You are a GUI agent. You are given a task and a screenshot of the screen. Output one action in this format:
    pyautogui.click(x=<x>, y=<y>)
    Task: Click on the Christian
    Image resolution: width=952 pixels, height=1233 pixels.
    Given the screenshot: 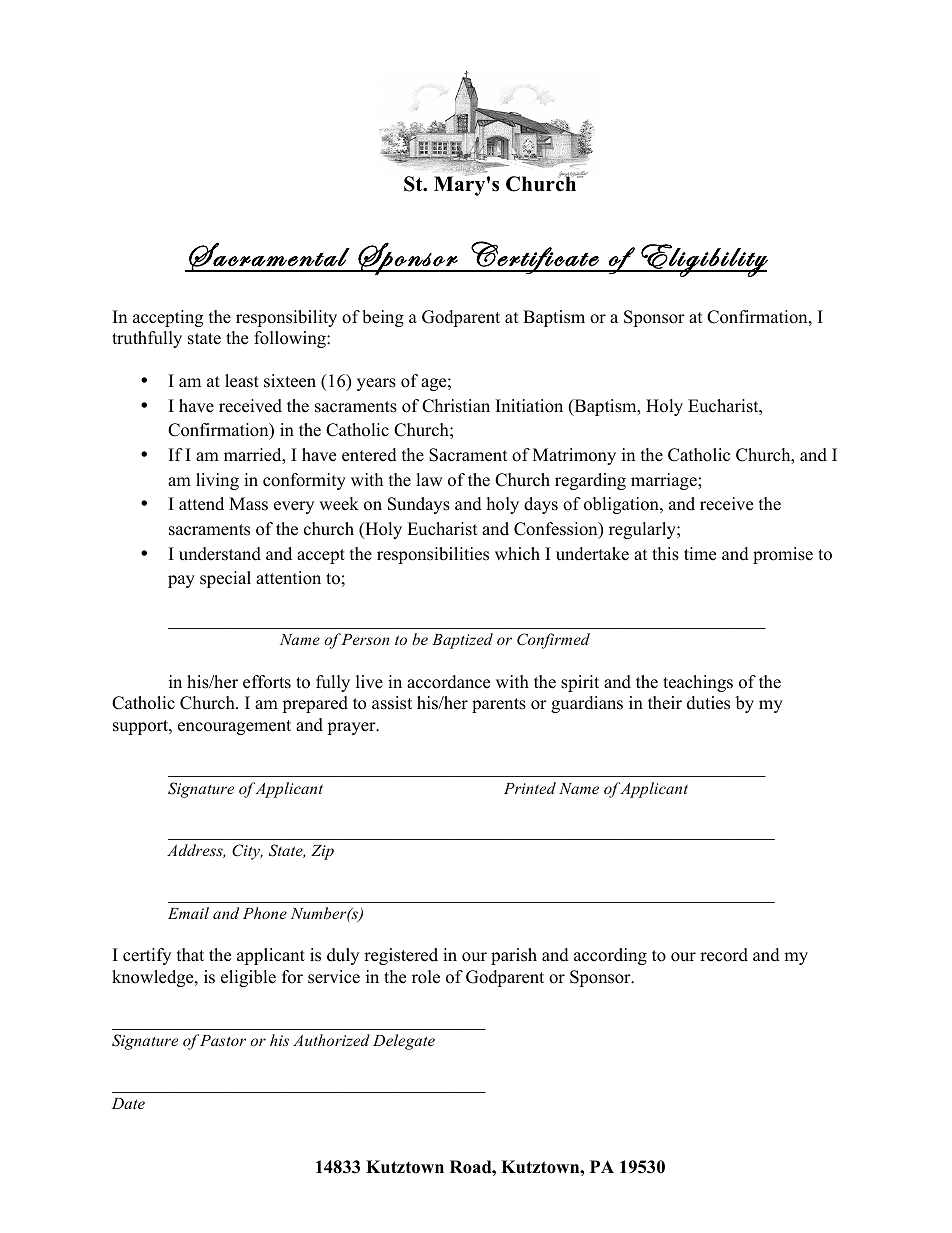 What is the action you would take?
    pyautogui.click(x=456, y=406)
